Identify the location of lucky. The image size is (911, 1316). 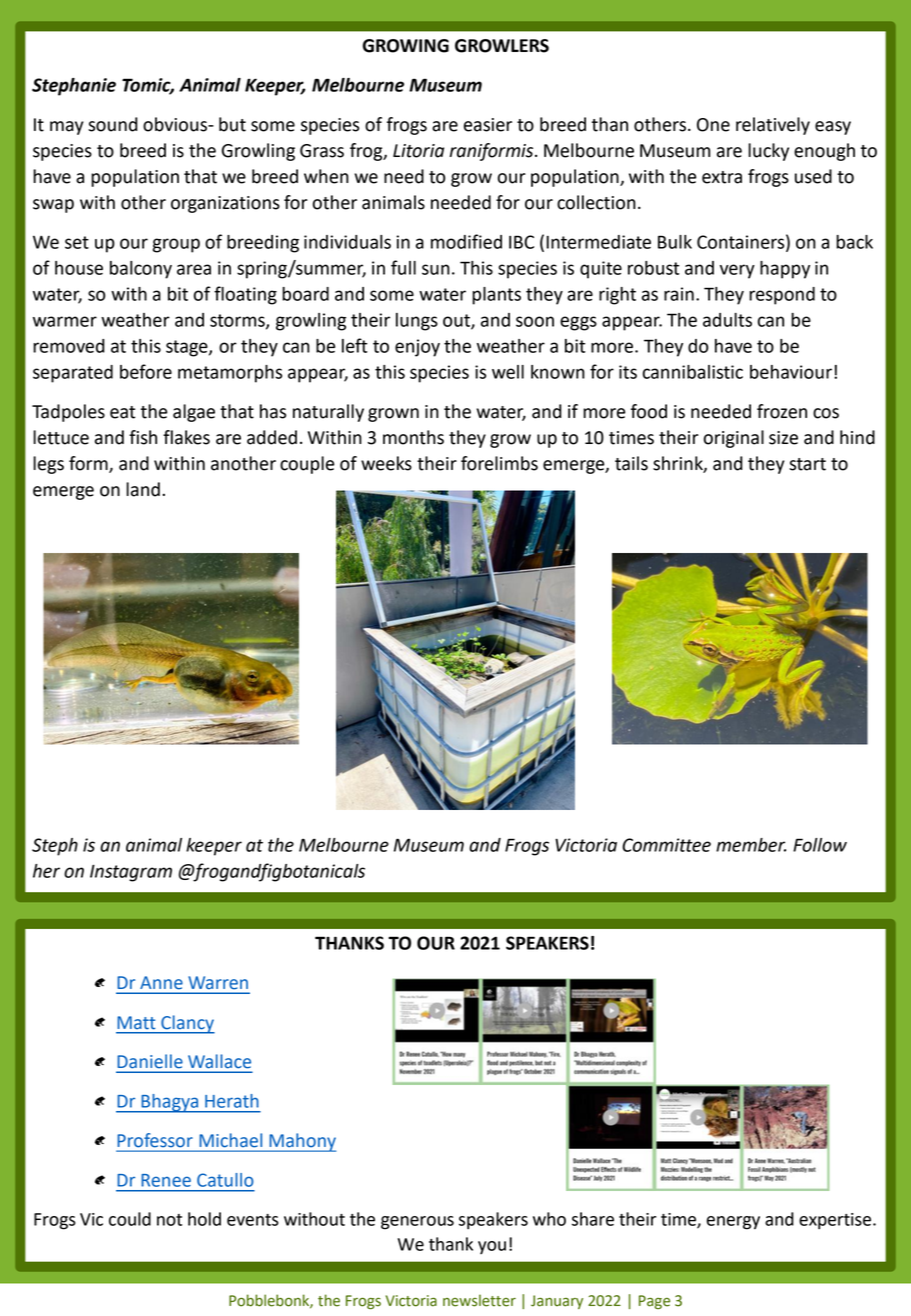
(768, 152).
